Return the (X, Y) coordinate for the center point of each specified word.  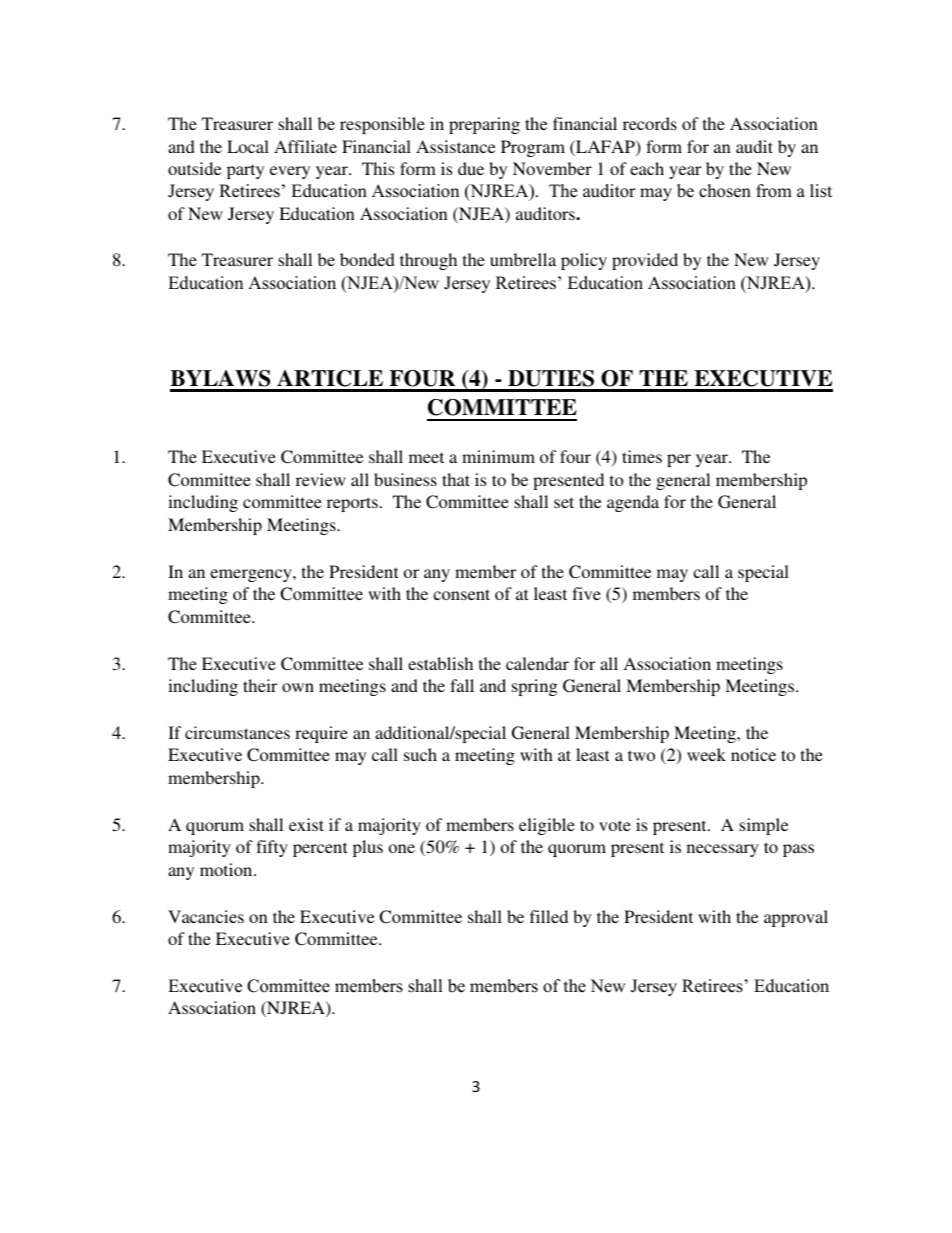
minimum (498, 456)
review (321, 479)
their (260, 685)
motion (227, 869)
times (642, 456)
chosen (725, 191)
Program (533, 148)
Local (248, 146)
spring (535, 687)
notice (753, 754)
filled (549, 916)
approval (796, 918)
